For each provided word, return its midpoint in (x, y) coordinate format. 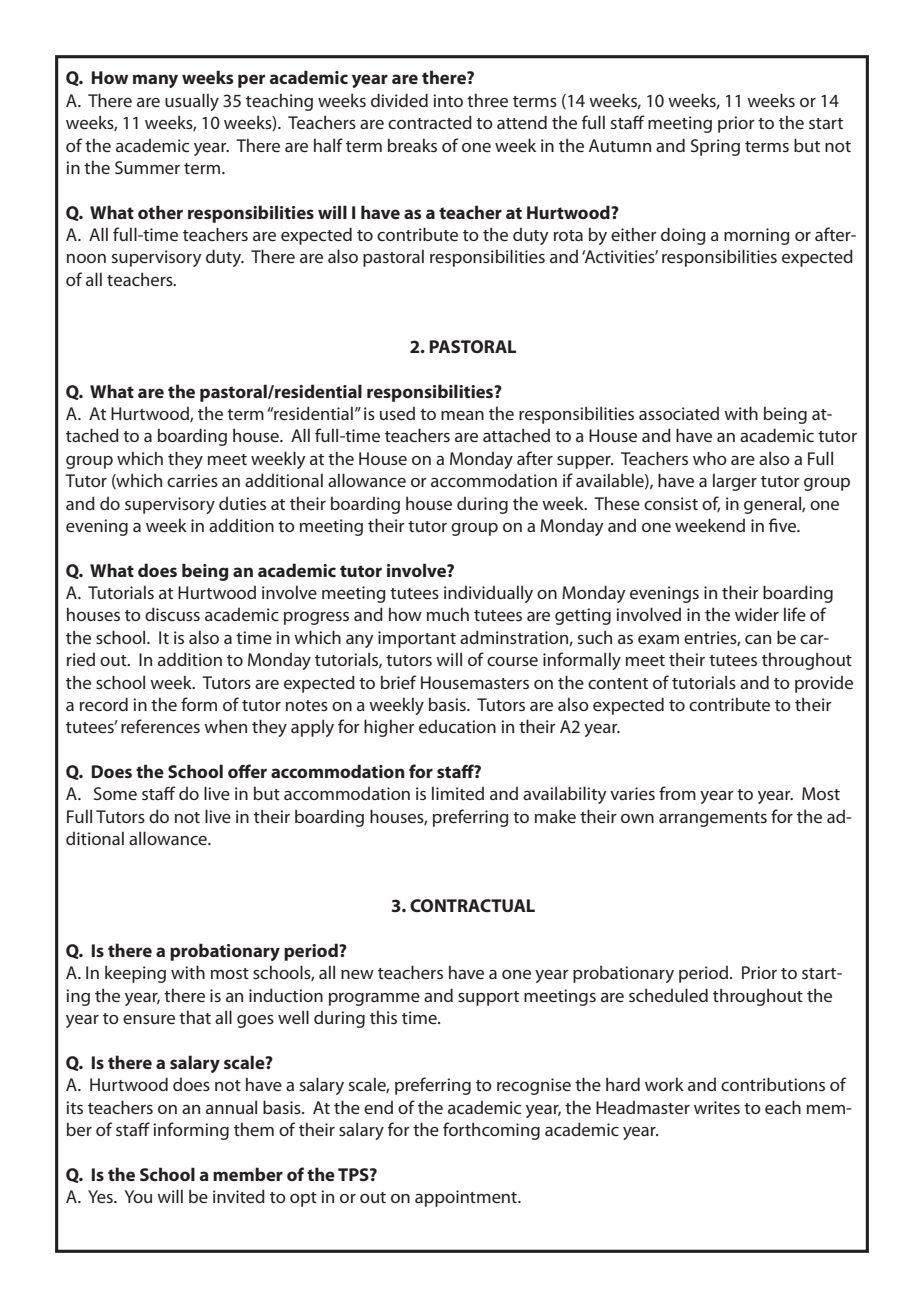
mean (462, 415)
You (138, 1196)
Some (115, 793)
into (448, 100)
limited (458, 793)
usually (192, 102)
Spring (715, 147)
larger (735, 482)
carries (192, 480)
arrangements (713, 819)
